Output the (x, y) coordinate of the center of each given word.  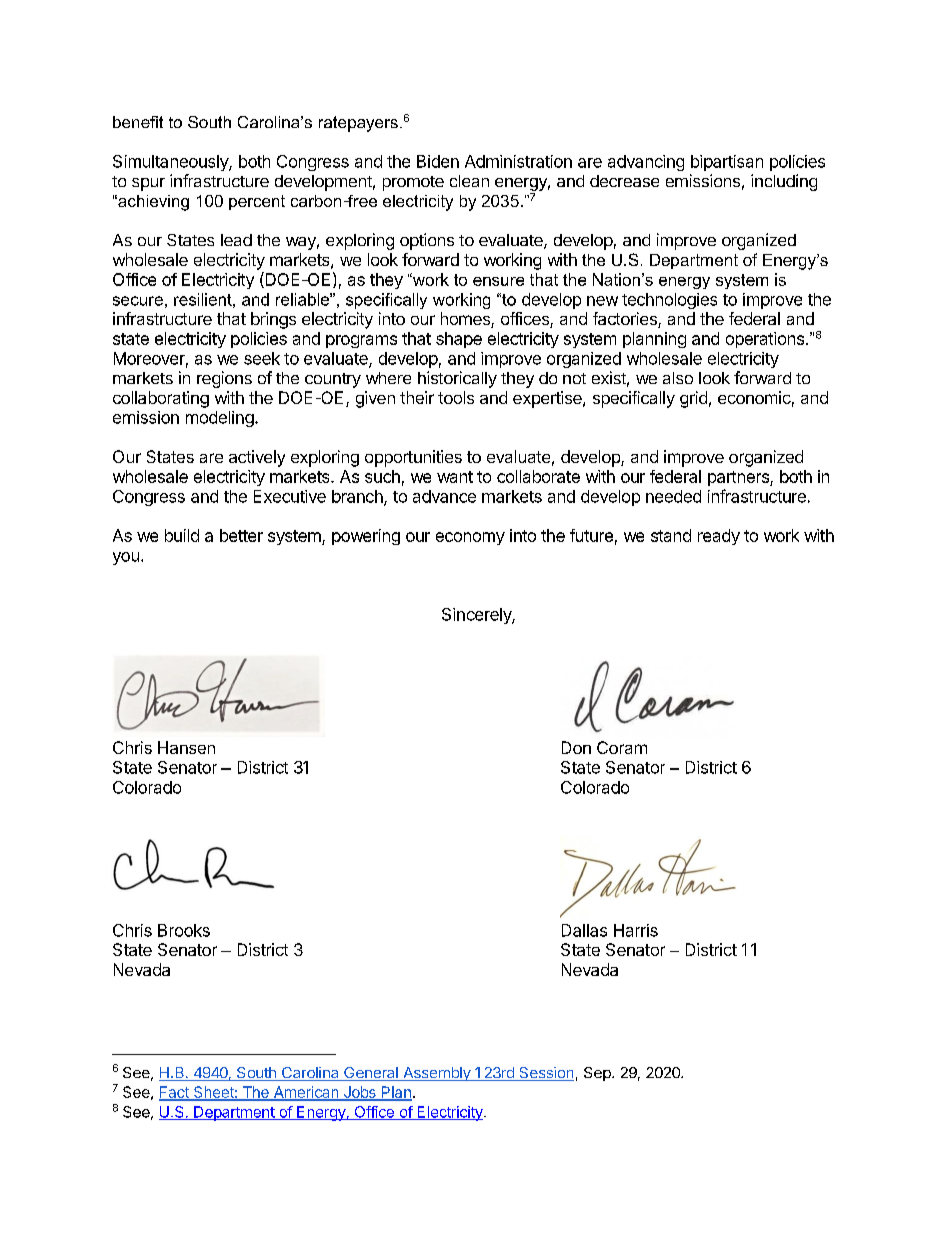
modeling (220, 419)
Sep (598, 1074)
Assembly (437, 1074)
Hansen (186, 747)
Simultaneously (171, 163)
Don (576, 747)
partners (739, 478)
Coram (622, 747)
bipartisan (727, 163)
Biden (438, 161)
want (455, 477)
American (306, 1093)
